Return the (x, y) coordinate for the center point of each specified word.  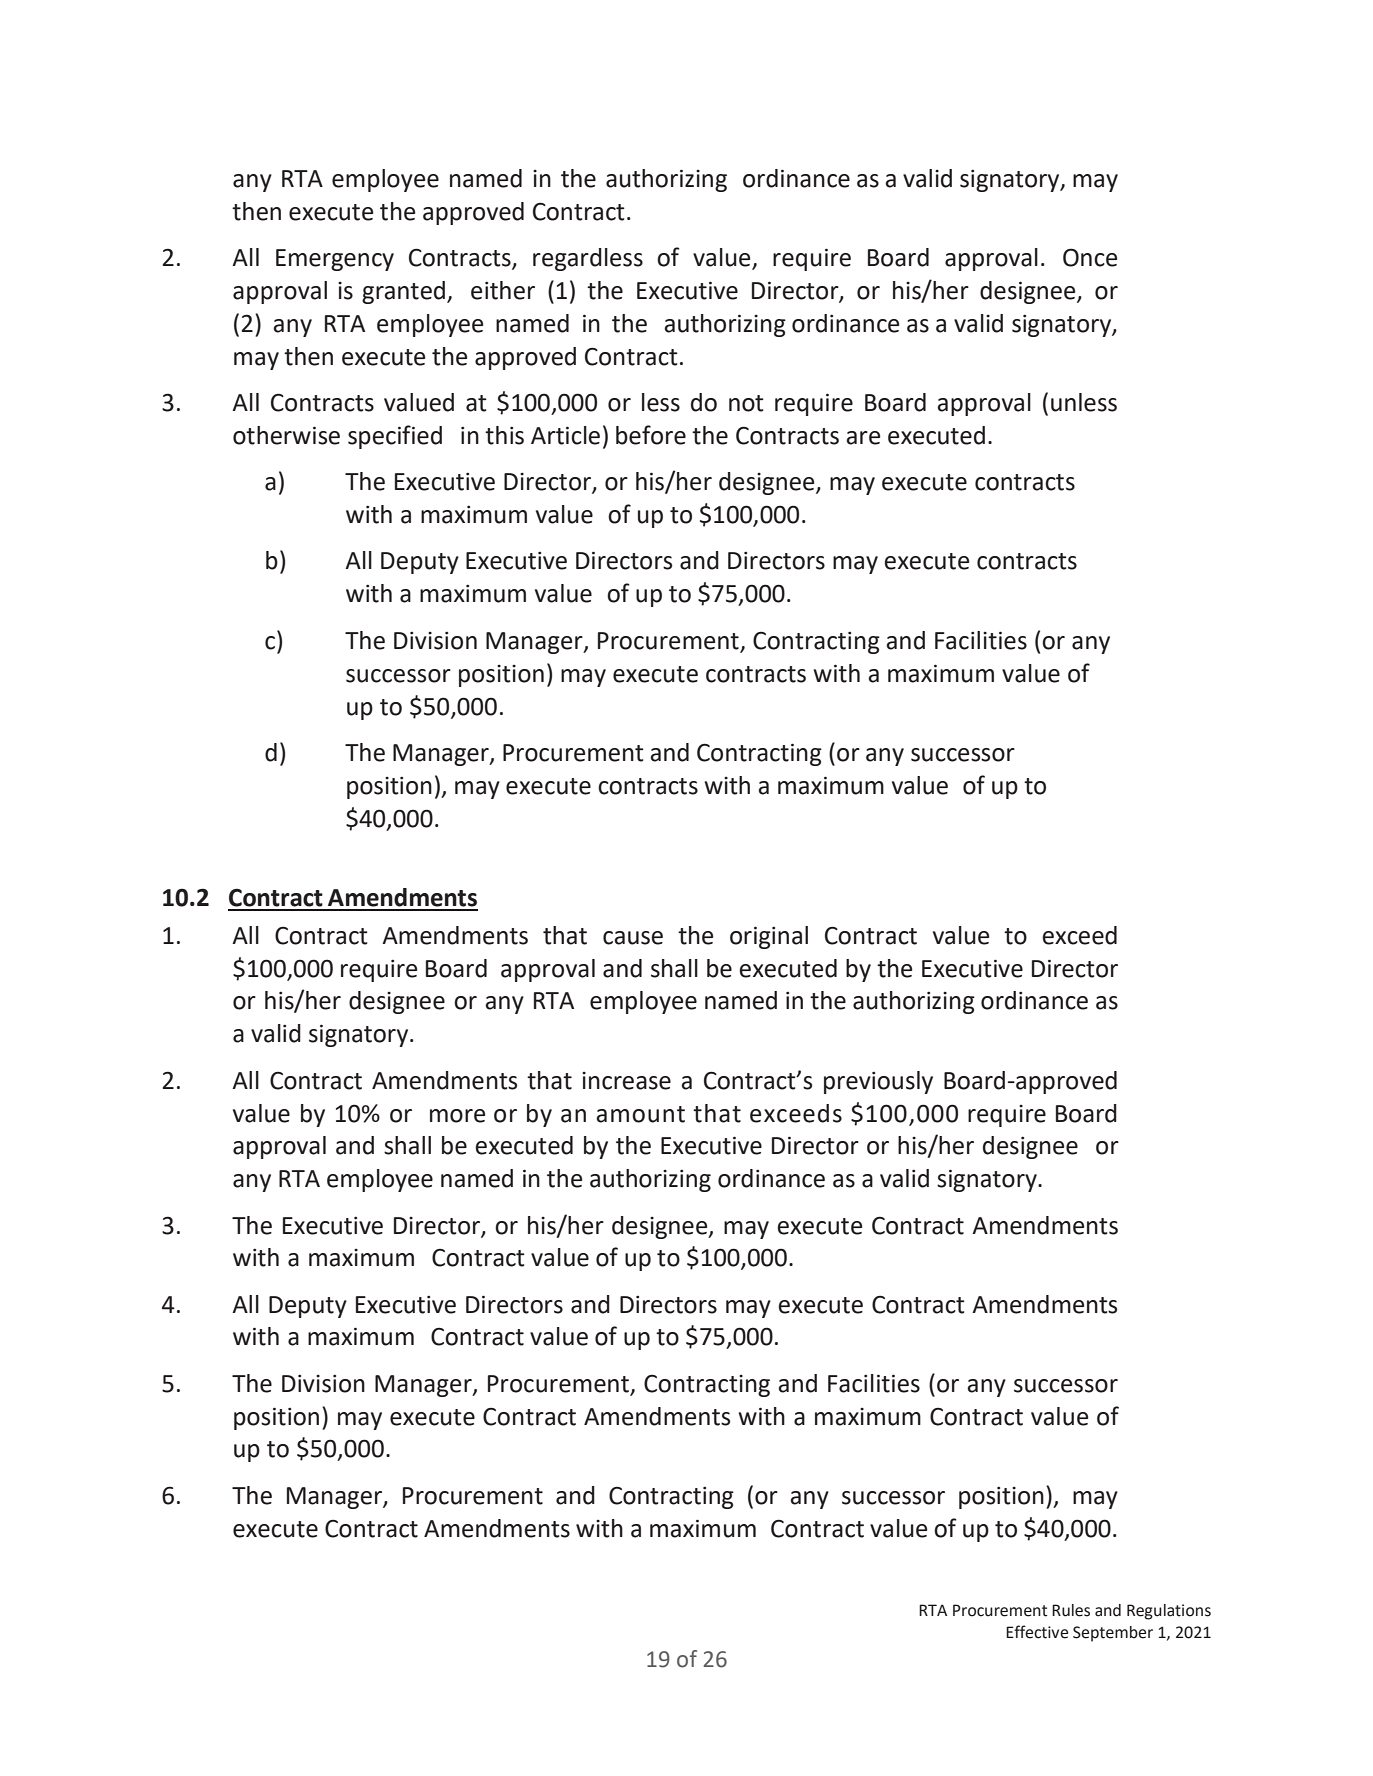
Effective (1037, 1632)
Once (1090, 257)
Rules (1071, 1610)
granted (405, 292)
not (746, 403)
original (769, 937)
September (1113, 1634)
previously (878, 1082)
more (457, 1116)
